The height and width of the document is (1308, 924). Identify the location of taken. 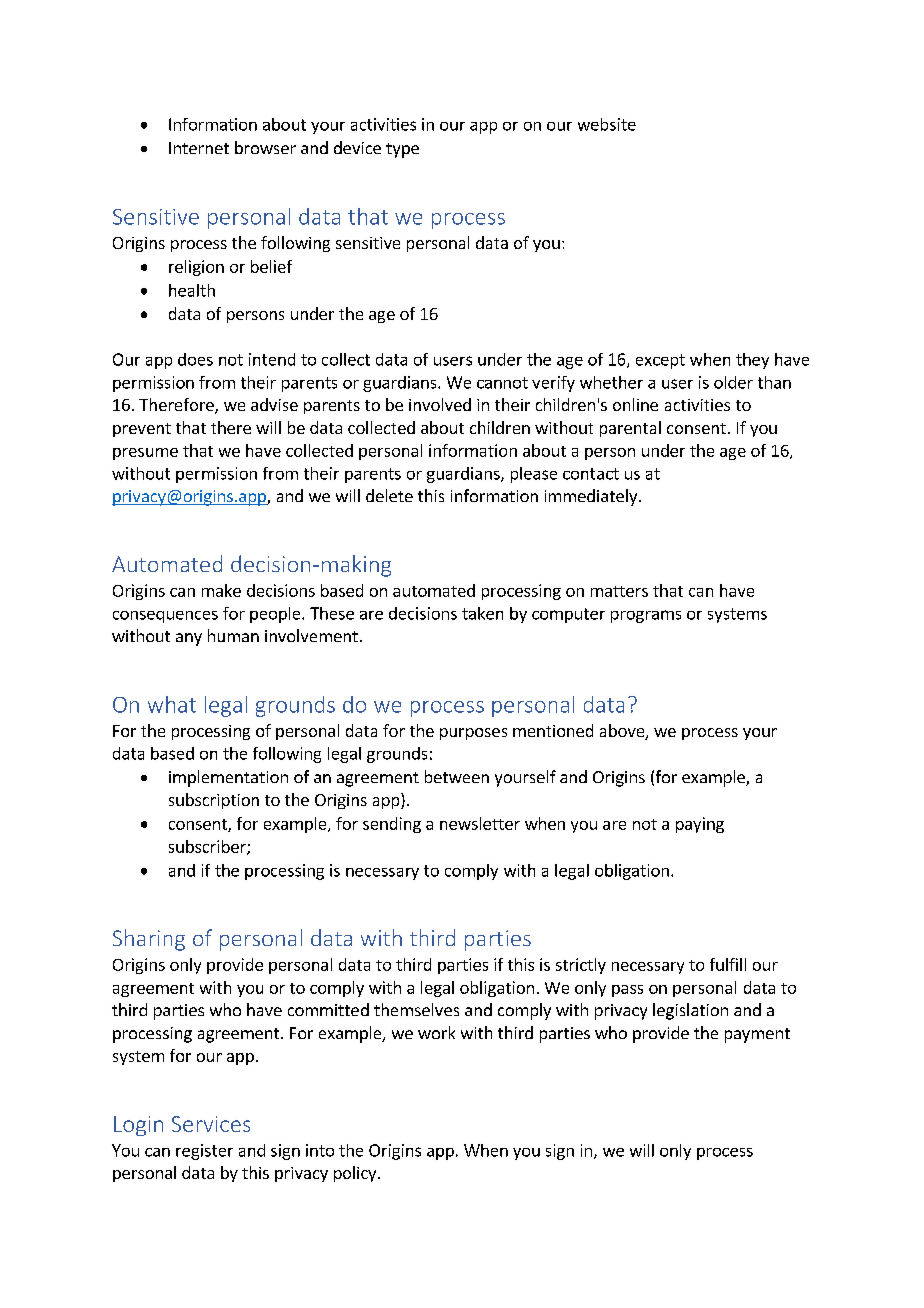
(482, 613).
